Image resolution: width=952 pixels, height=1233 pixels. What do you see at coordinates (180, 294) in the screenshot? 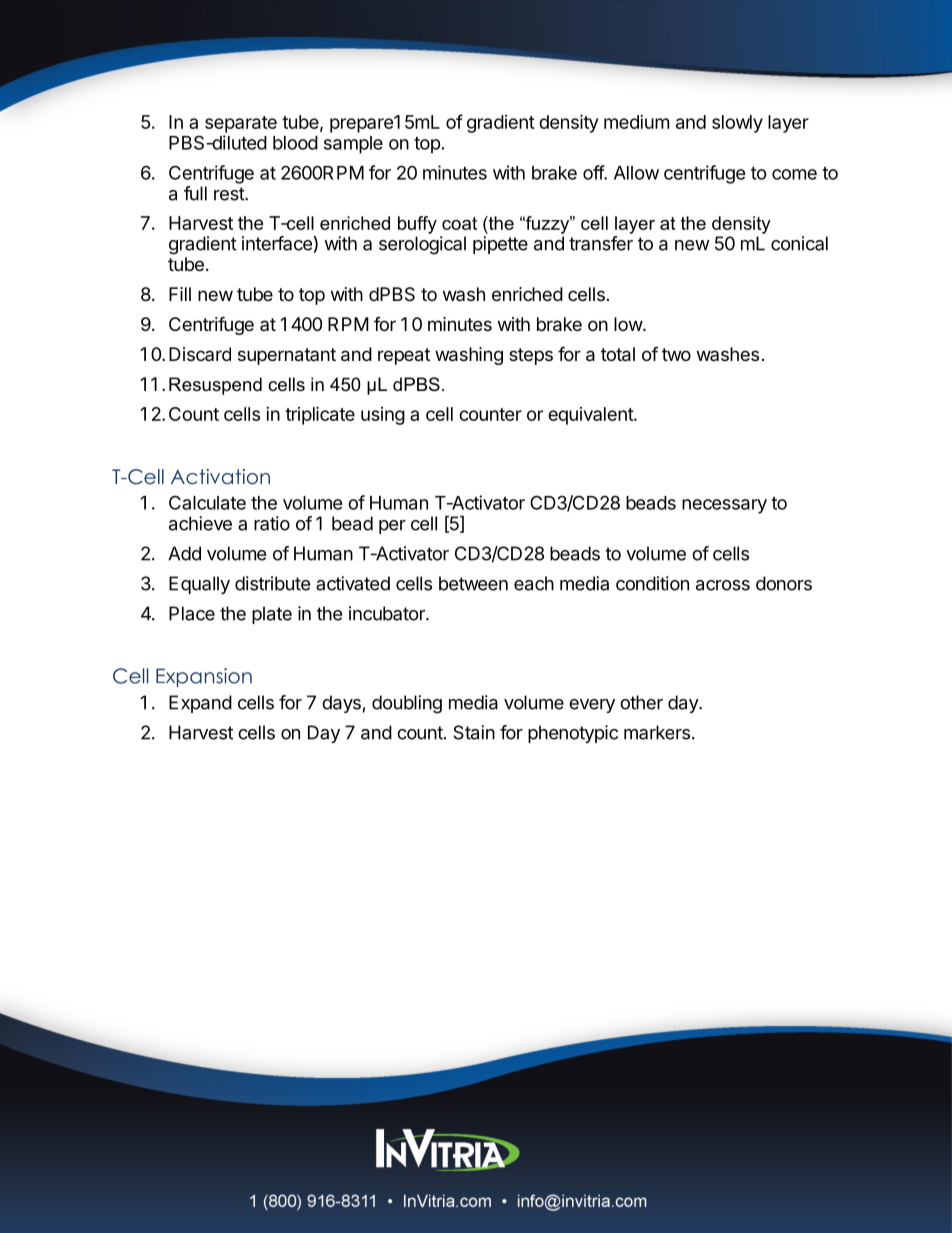
I see `Fill` at bounding box center [180, 294].
